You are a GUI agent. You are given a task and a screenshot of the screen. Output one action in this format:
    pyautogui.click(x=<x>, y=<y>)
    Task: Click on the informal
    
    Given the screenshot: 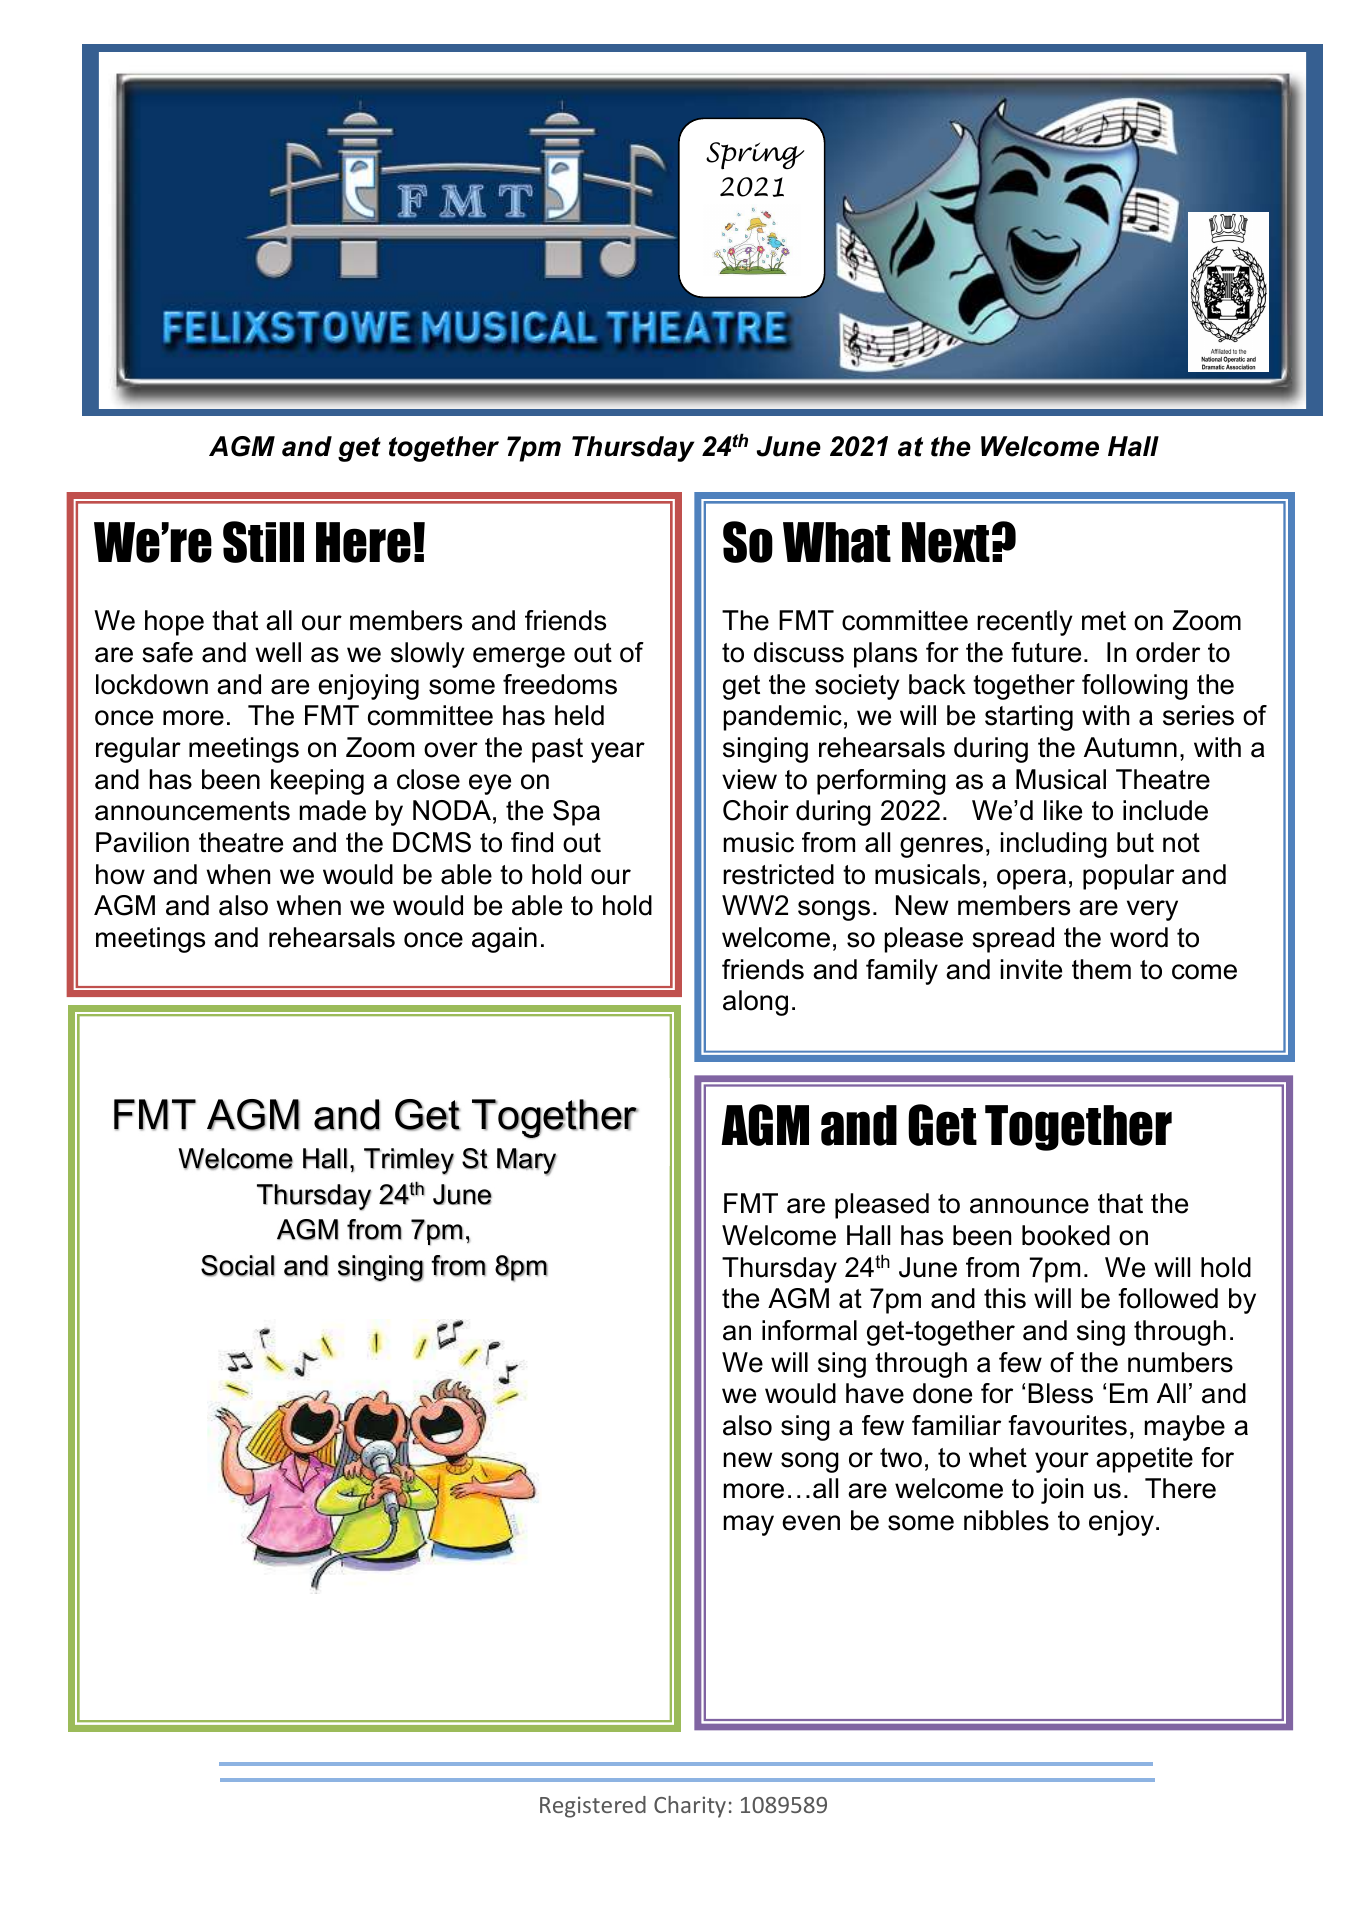 What is the action you would take?
    pyautogui.click(x=809, y=1330)
